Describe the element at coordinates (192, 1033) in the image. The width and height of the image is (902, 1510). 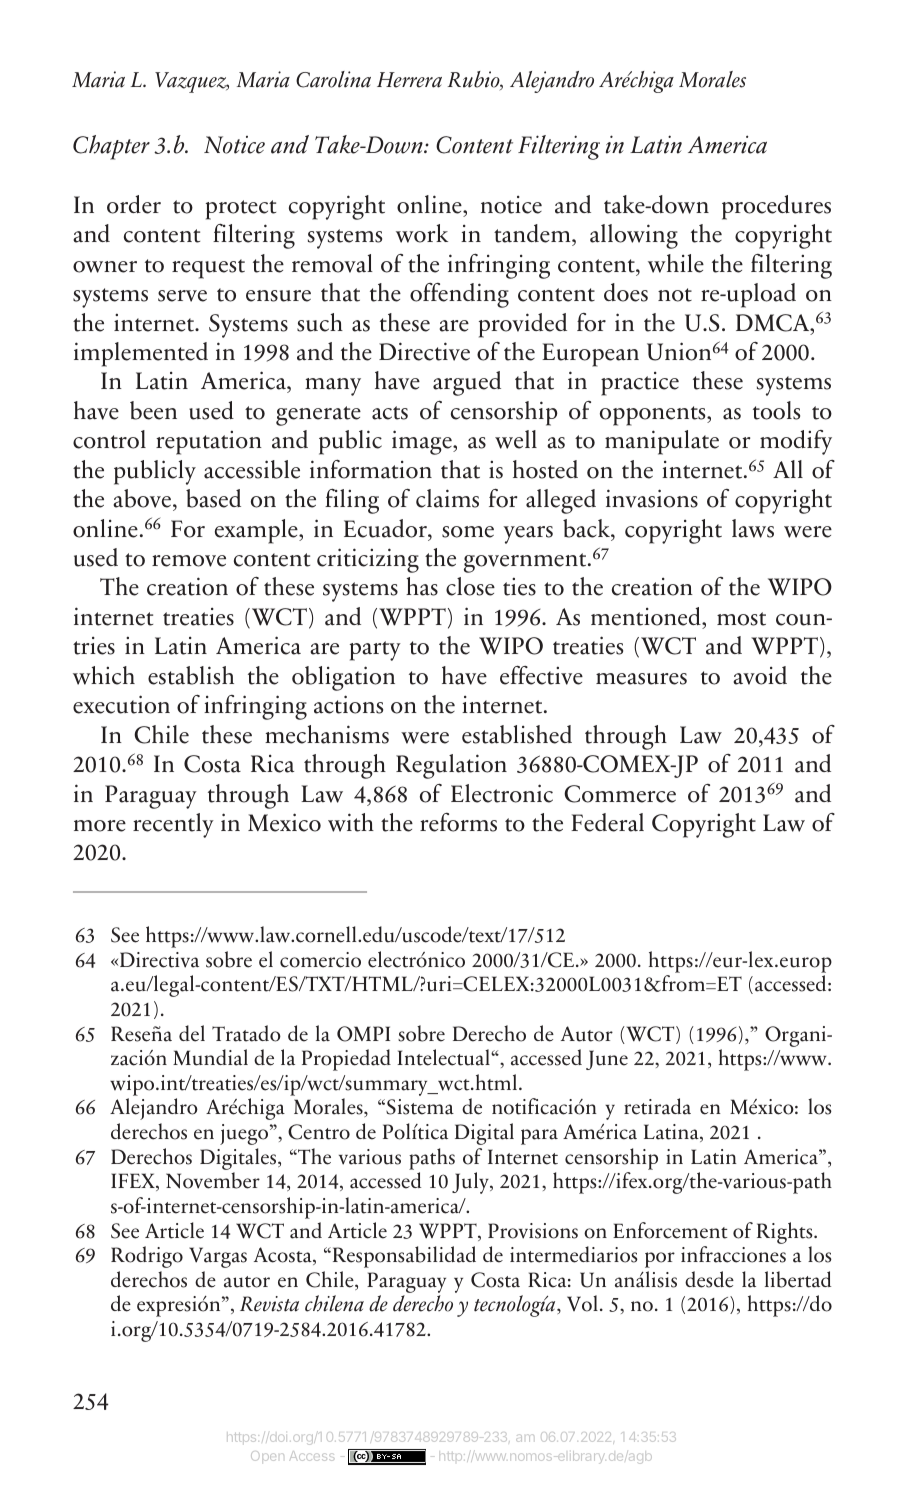
I see `del` at that location.
